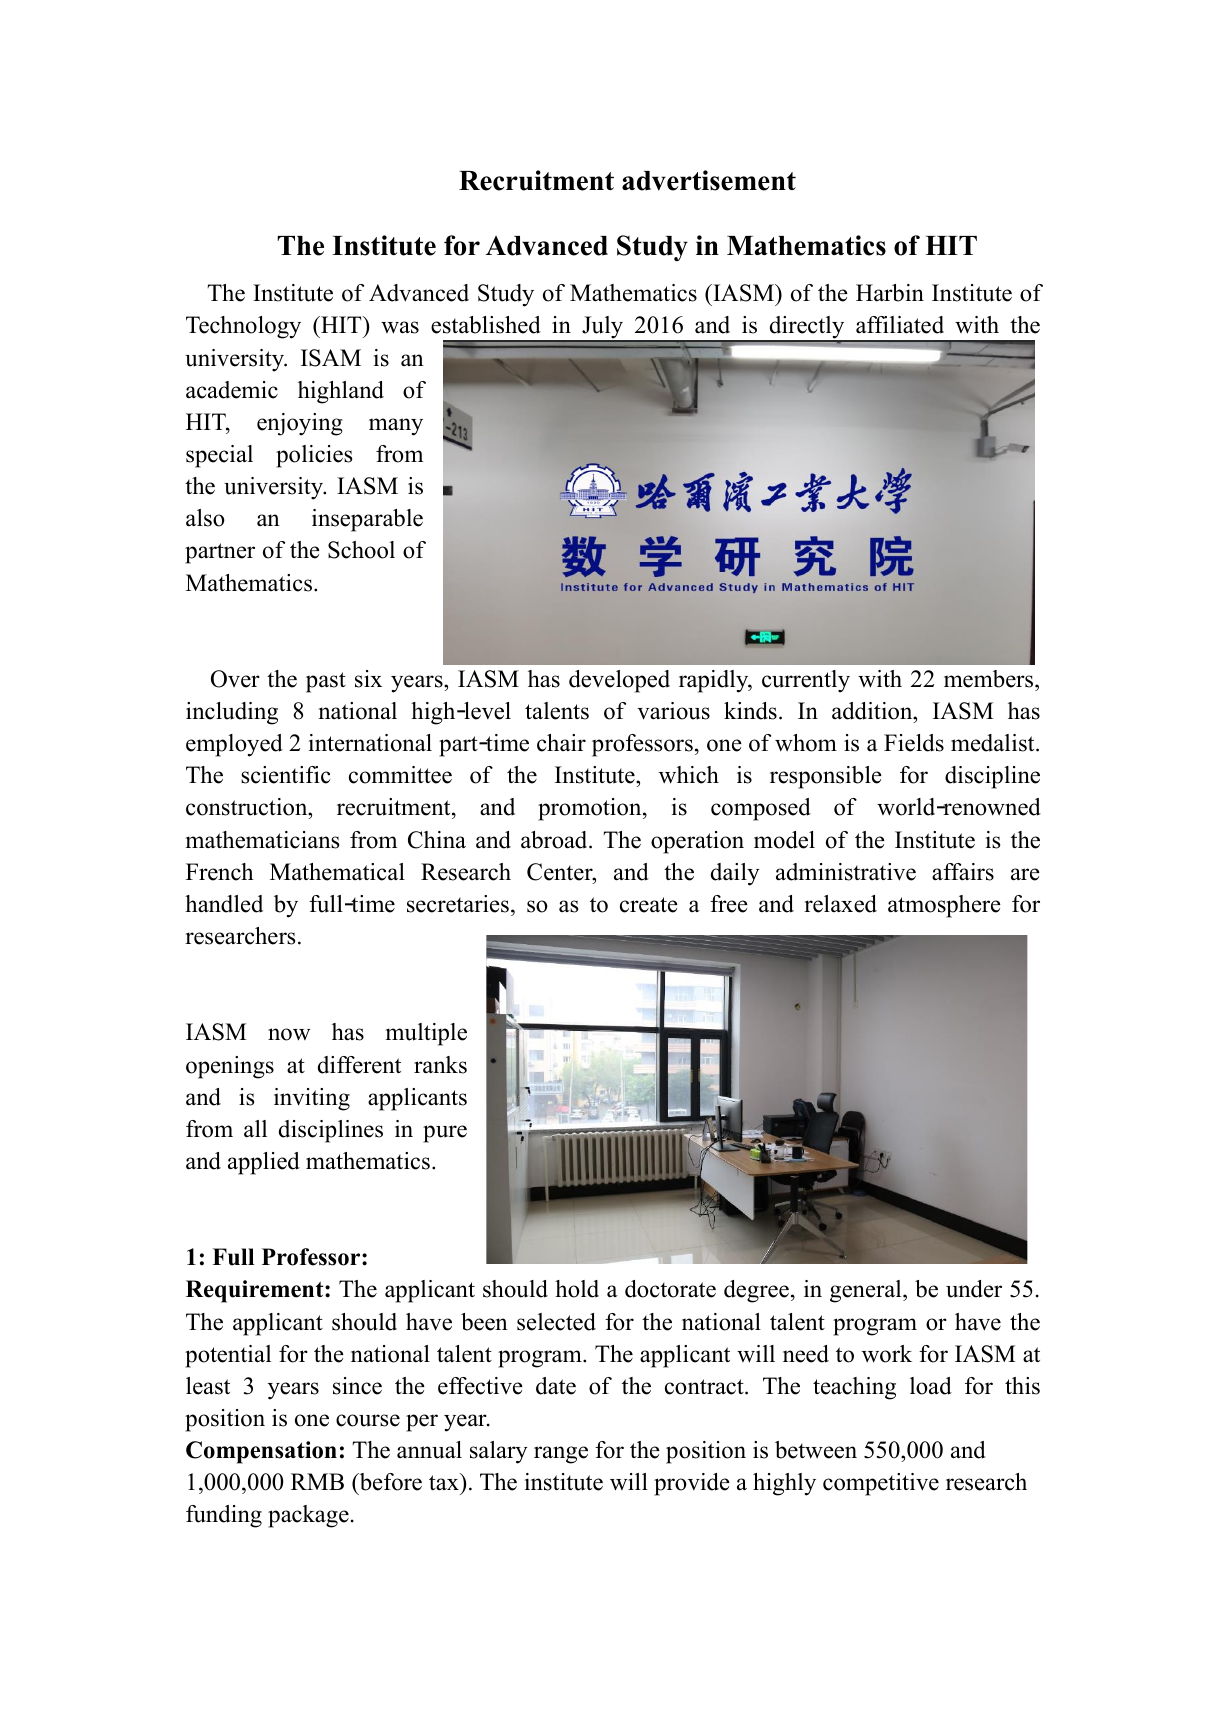 This screenshot has height=1734, width=1226. What do you see at coordinates (440, 1065) in the screenshot?
I see `ranks` at bounding box center [440, 1065].
